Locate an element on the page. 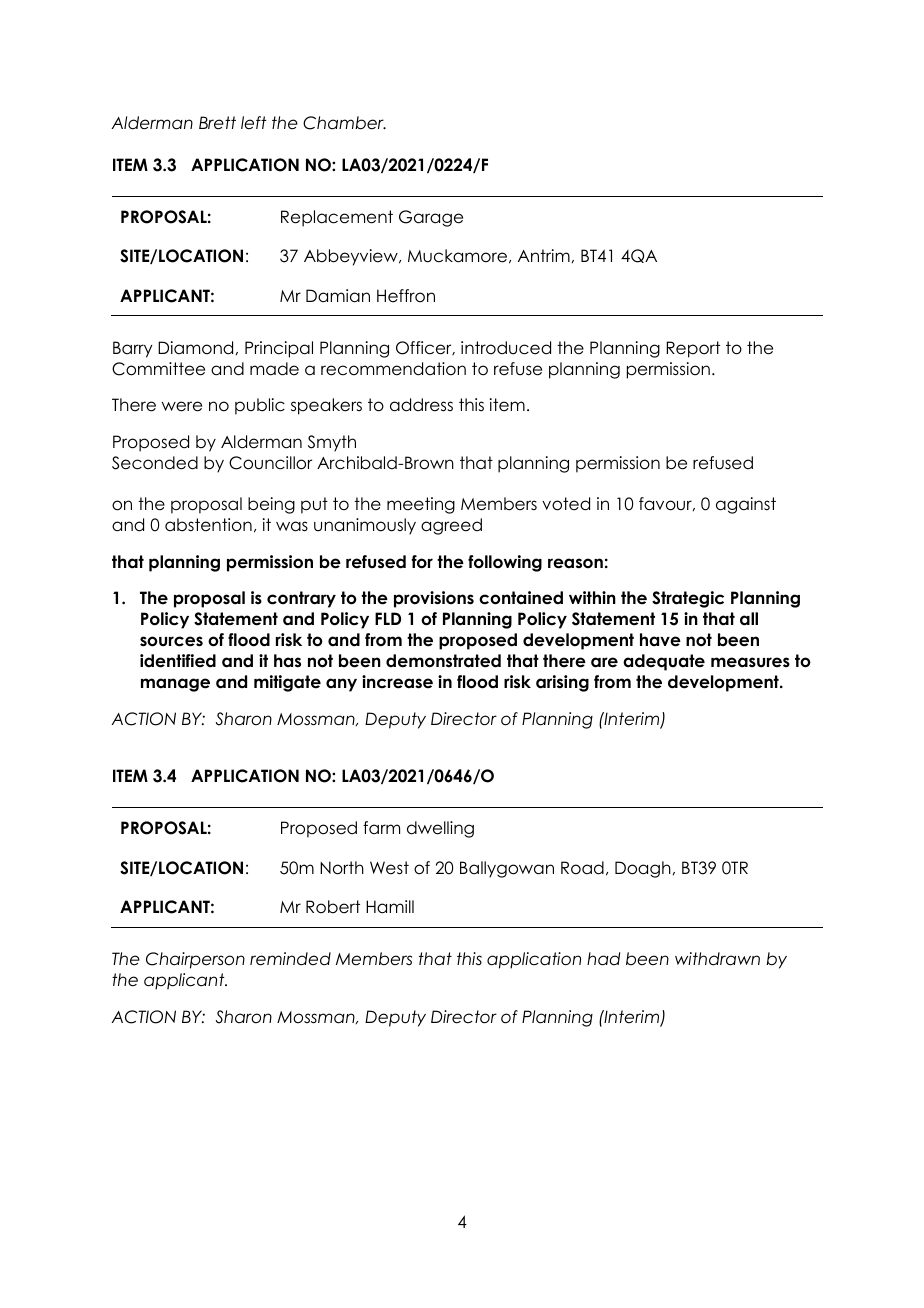 The width and height of the document is (924, 1308). agreed is located at coordinates (451, 526).
